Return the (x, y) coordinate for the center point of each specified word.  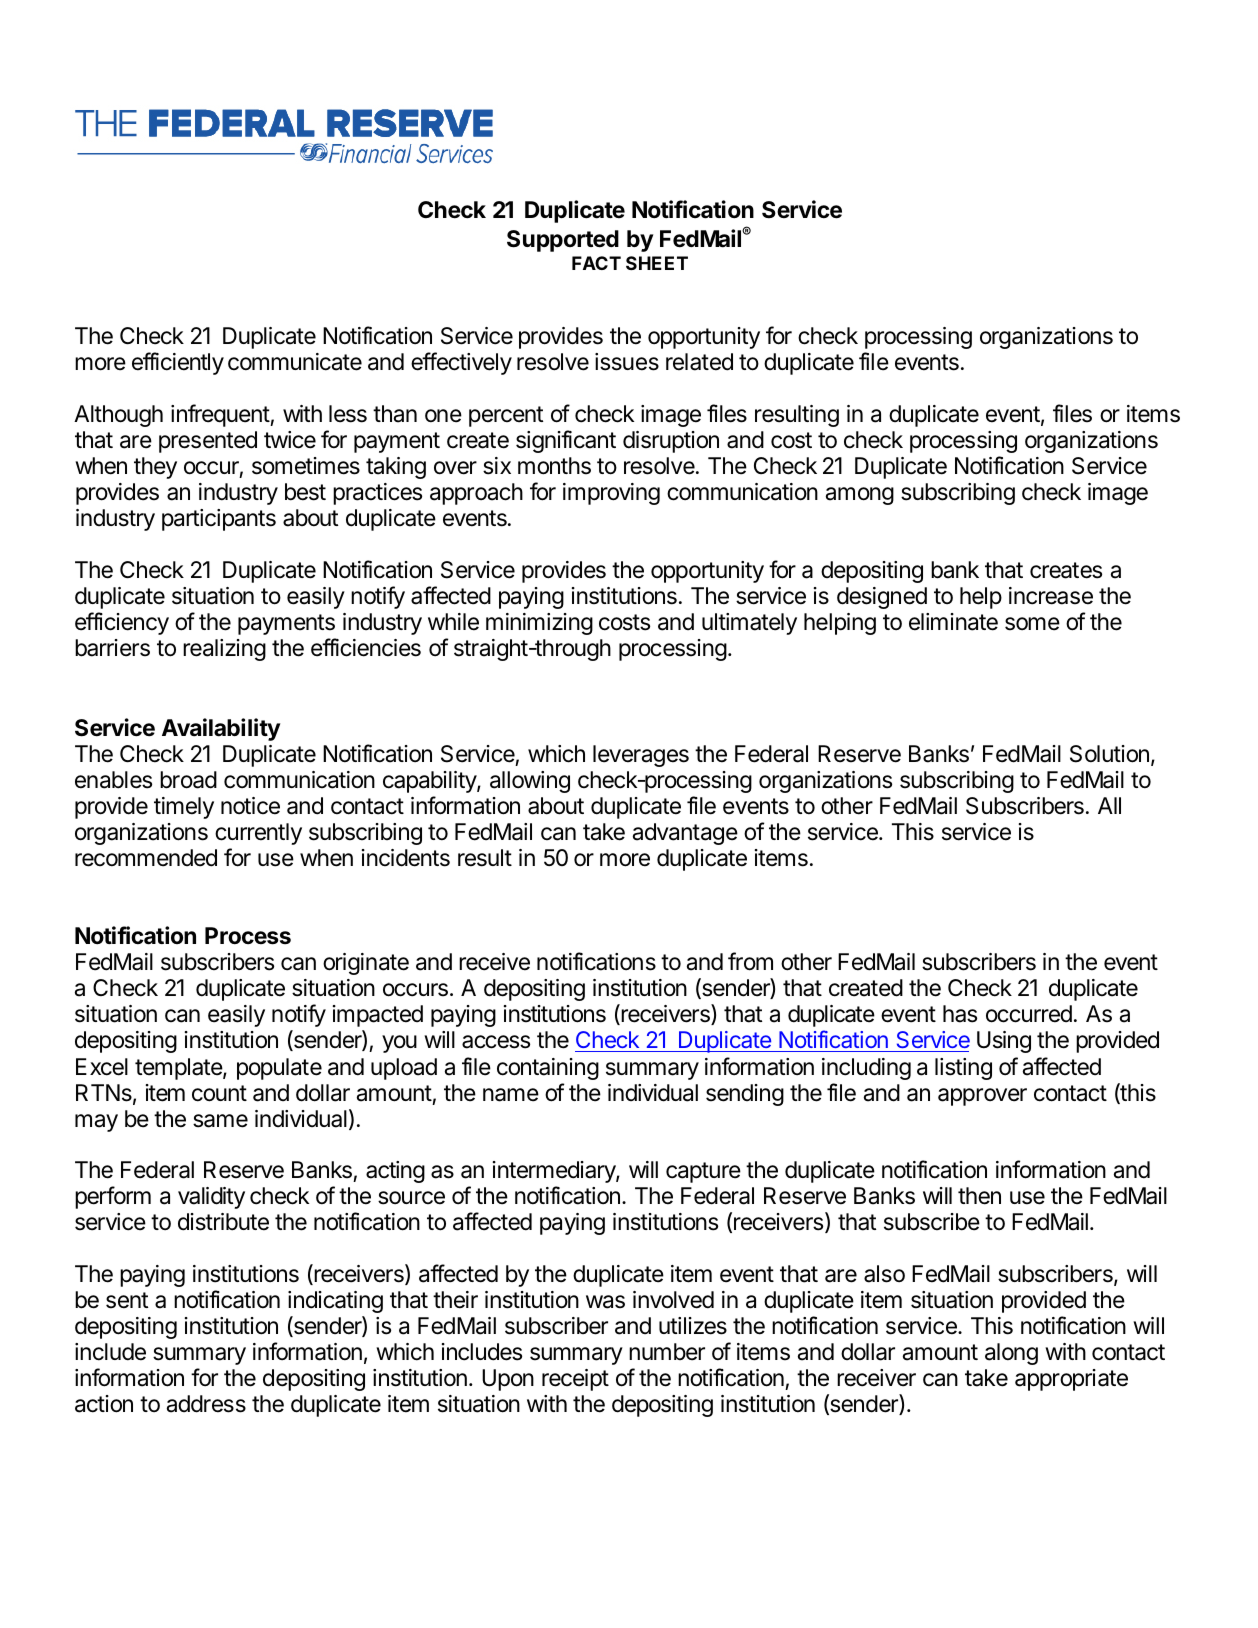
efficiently (178, 363)
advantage (685, 834)
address (206, 1404)
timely (184, 808)
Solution (1109, 754)
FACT (596, 263)
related (699, 362)
